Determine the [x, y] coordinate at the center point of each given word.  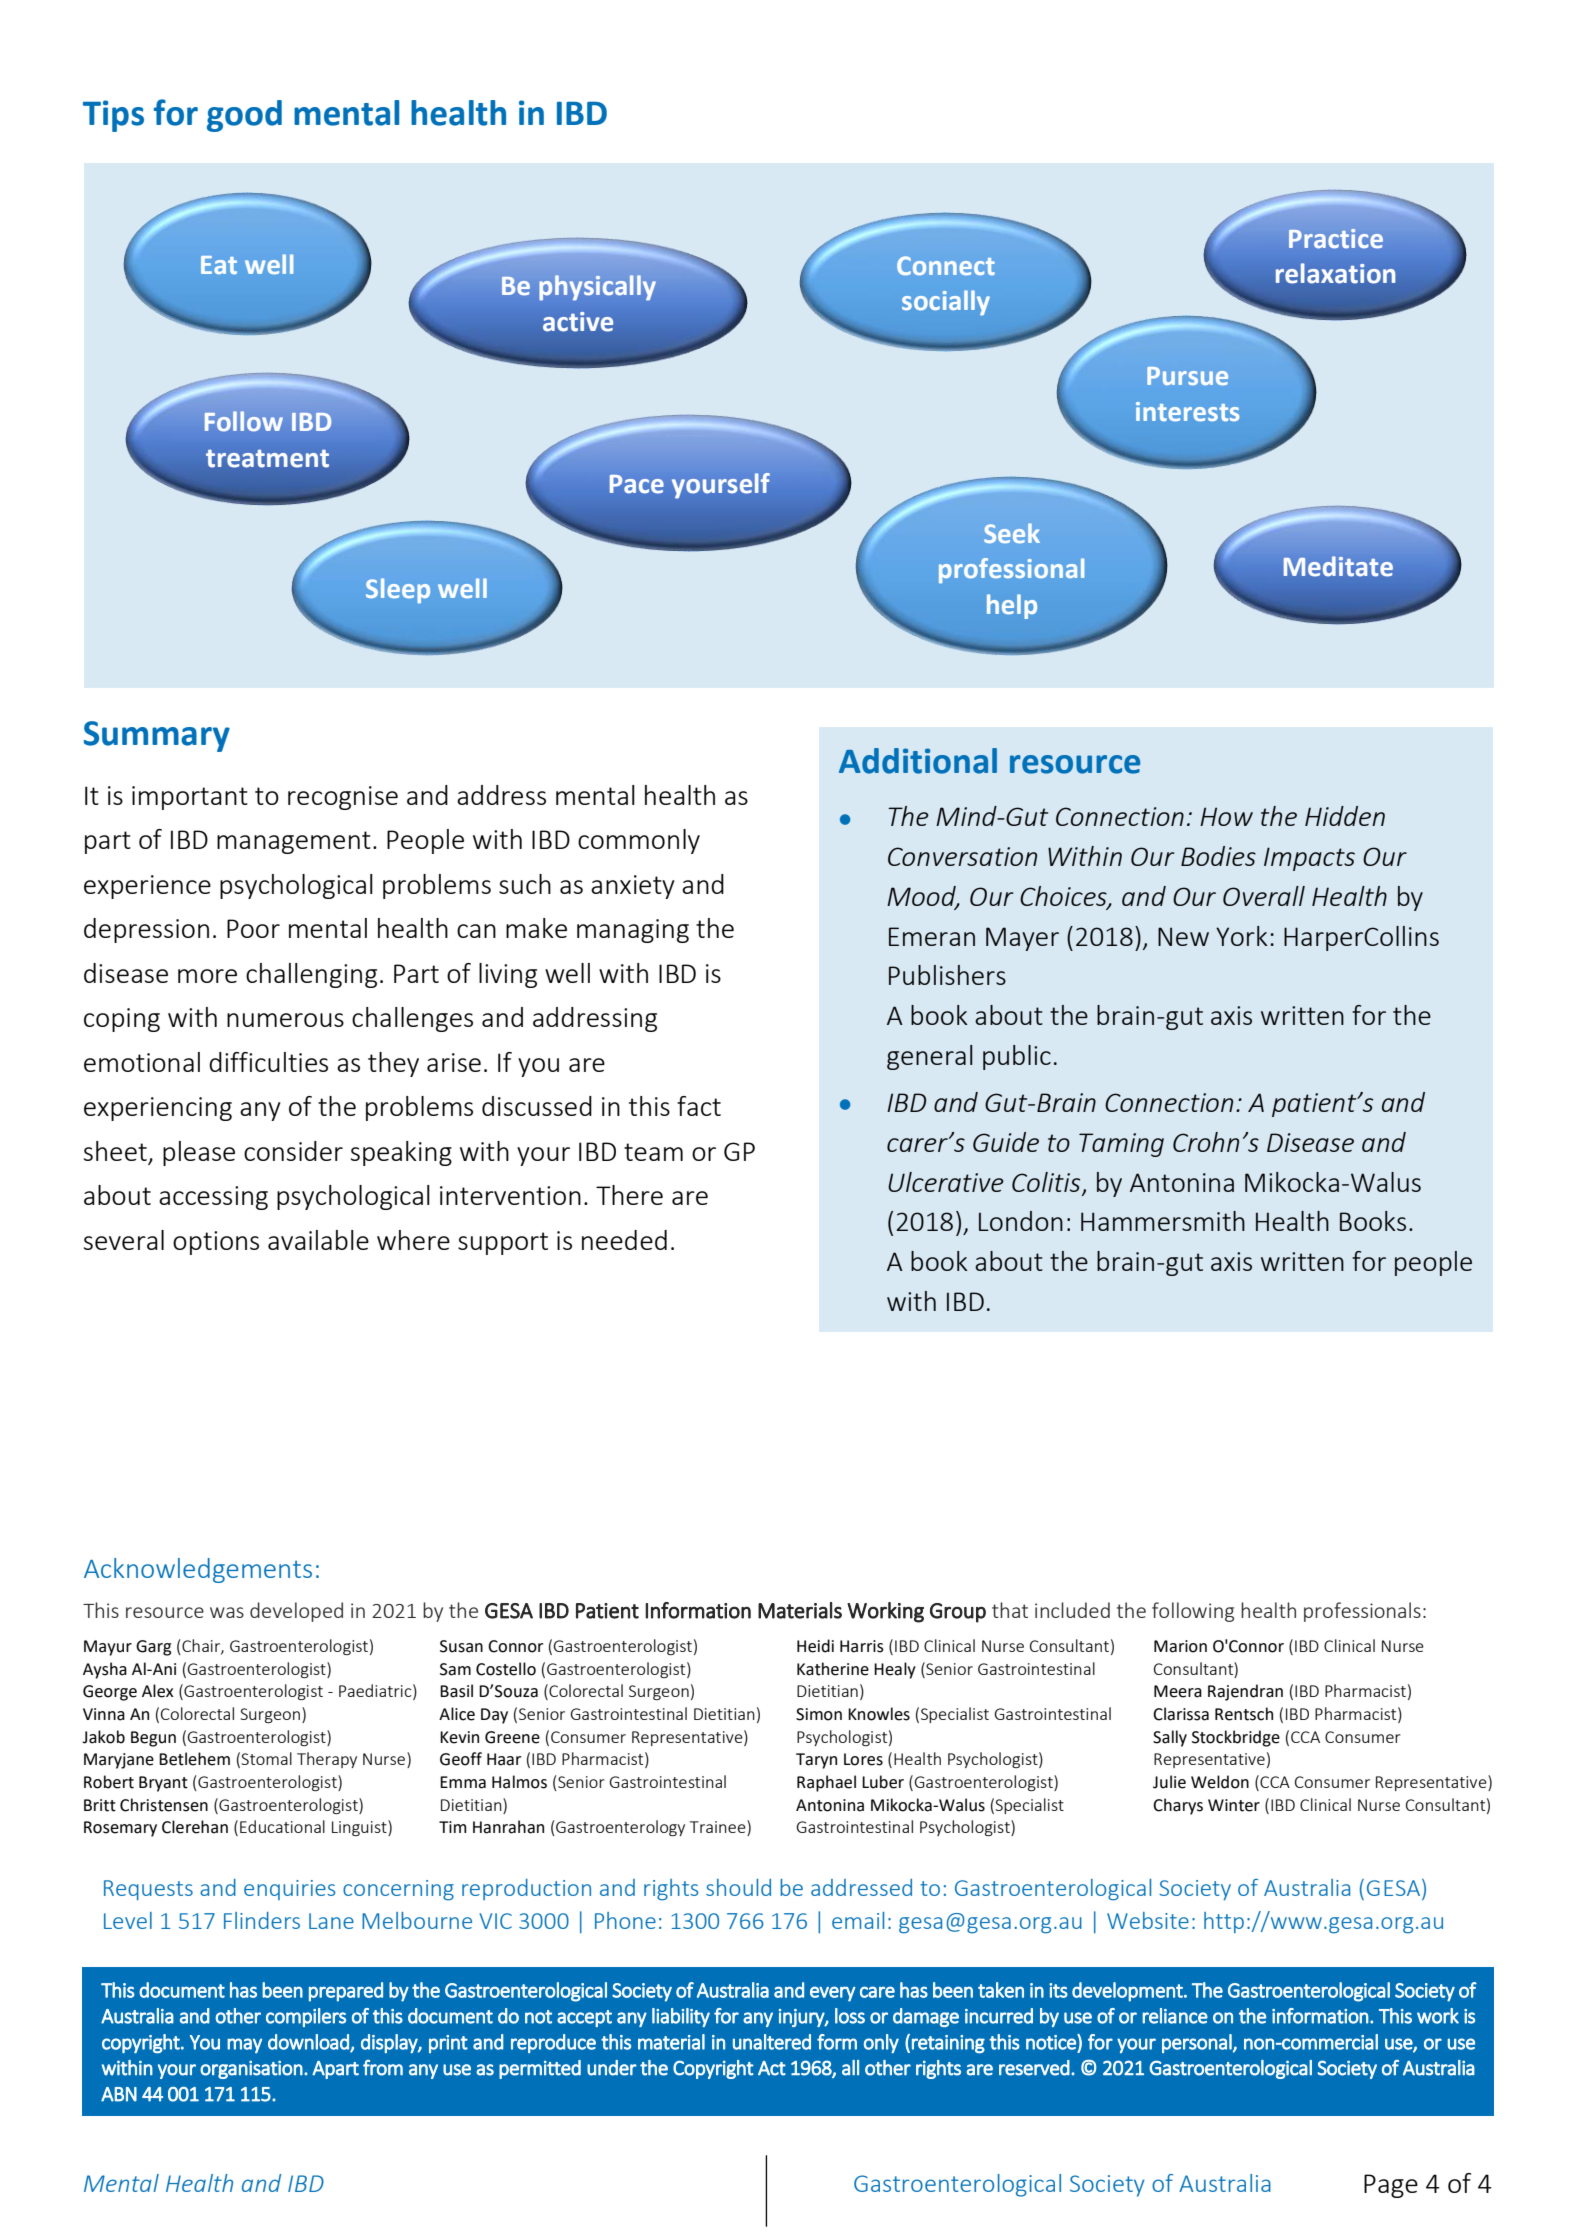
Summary [157, 736]
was [227, 1612]
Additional [918, 761]
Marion [1180, 1646]
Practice [1336, 238]
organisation [251, 2069]
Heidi [815, 1646]
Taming [1121, 1145]
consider [293, 1151]
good [244, 116]
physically [597, 287]
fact [699, 1106]
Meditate [1338, 566]
